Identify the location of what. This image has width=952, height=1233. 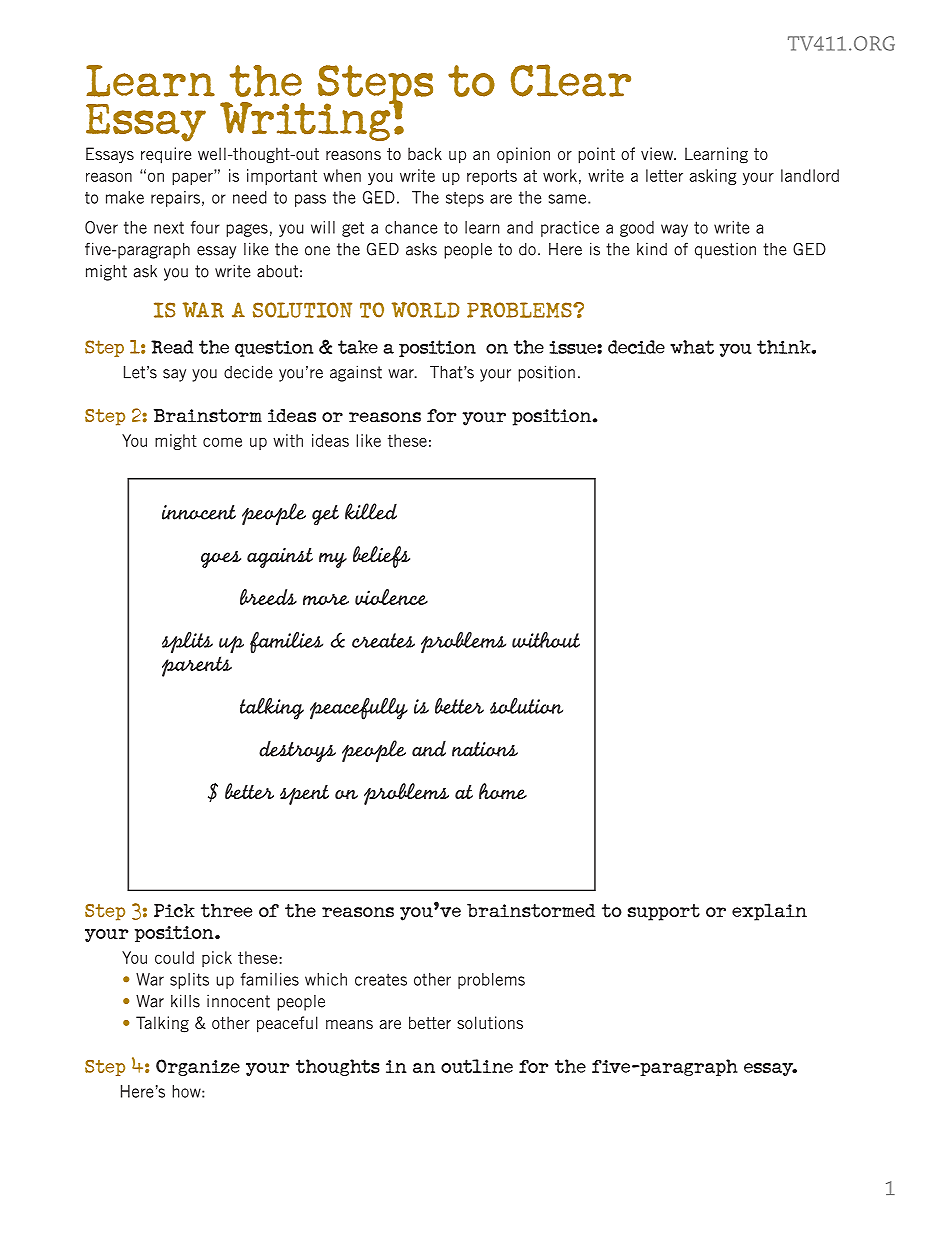
(692, 347).
